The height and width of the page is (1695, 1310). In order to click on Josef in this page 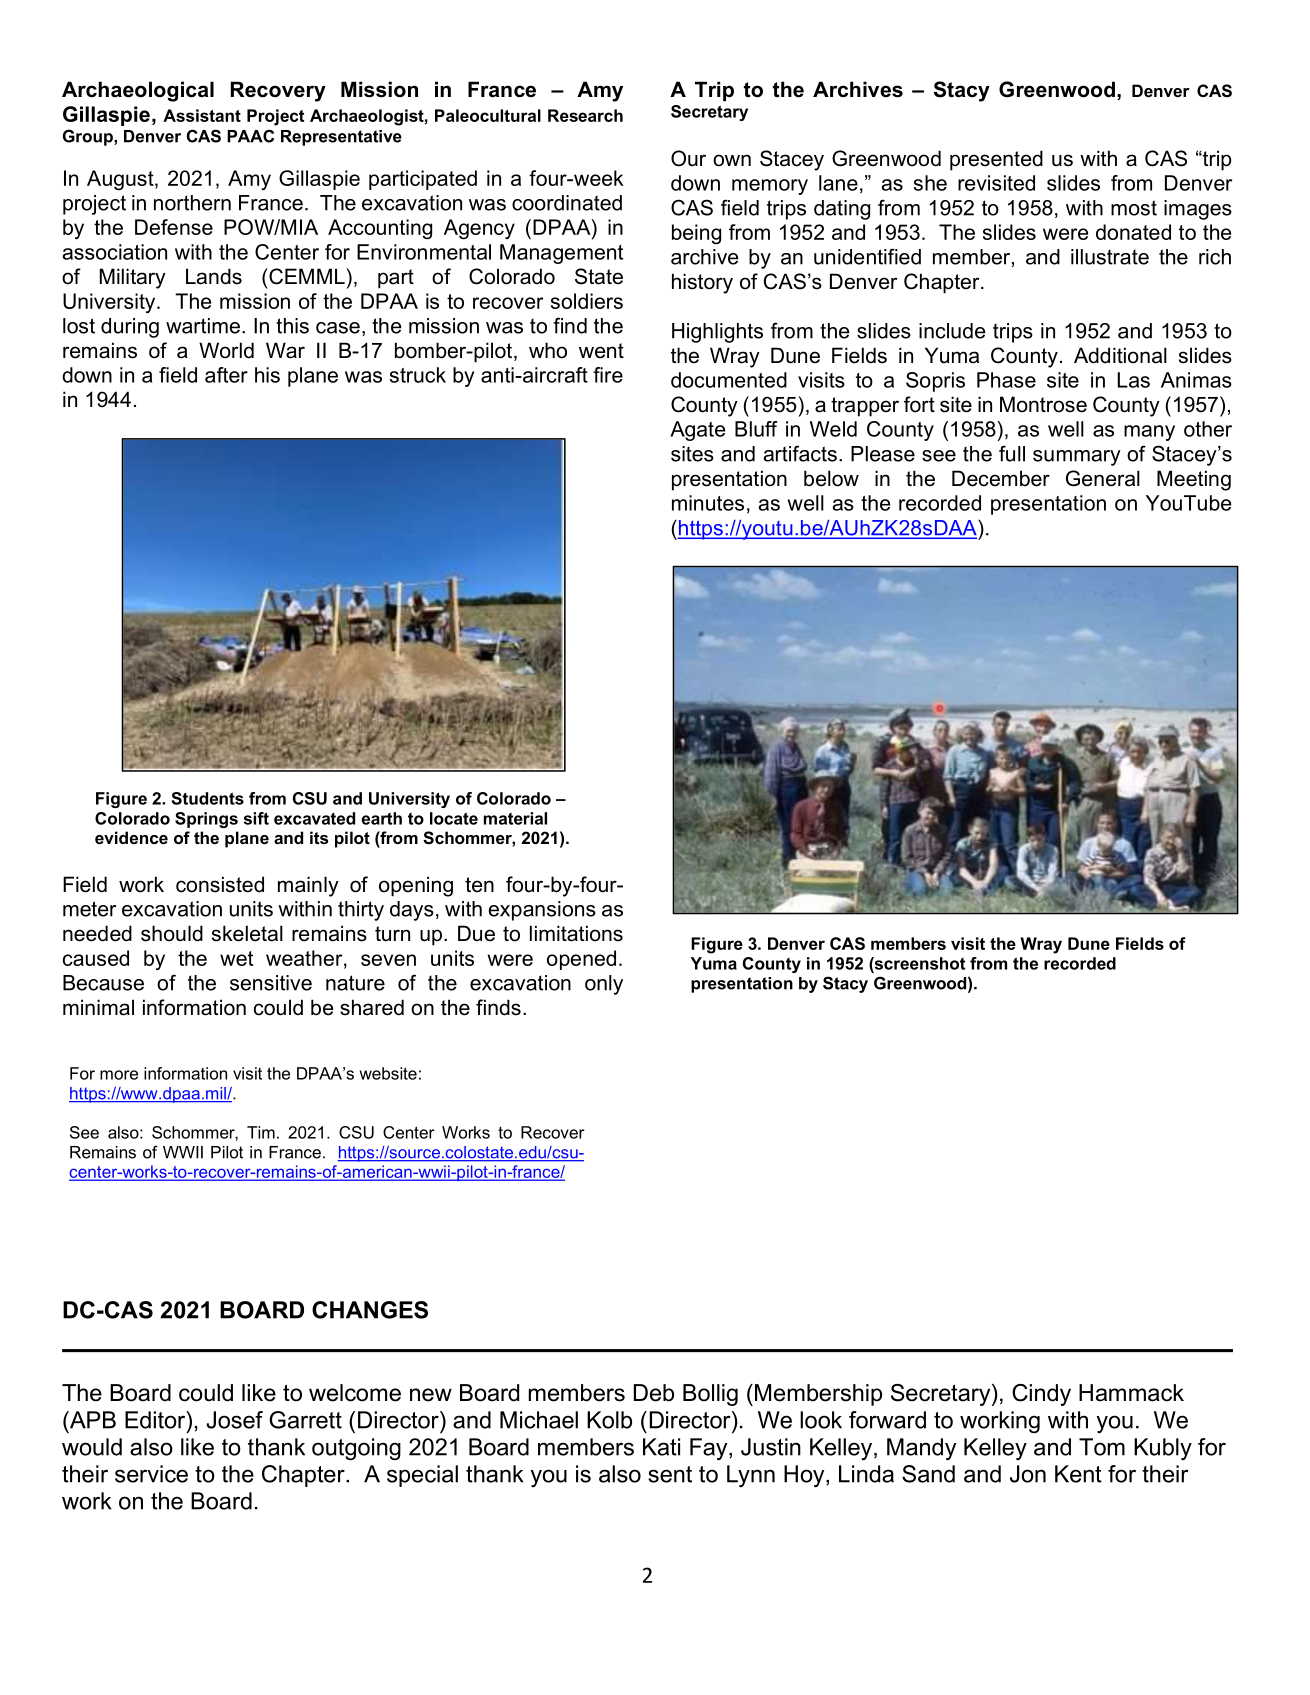, I will do `click(234, 1420)`.
